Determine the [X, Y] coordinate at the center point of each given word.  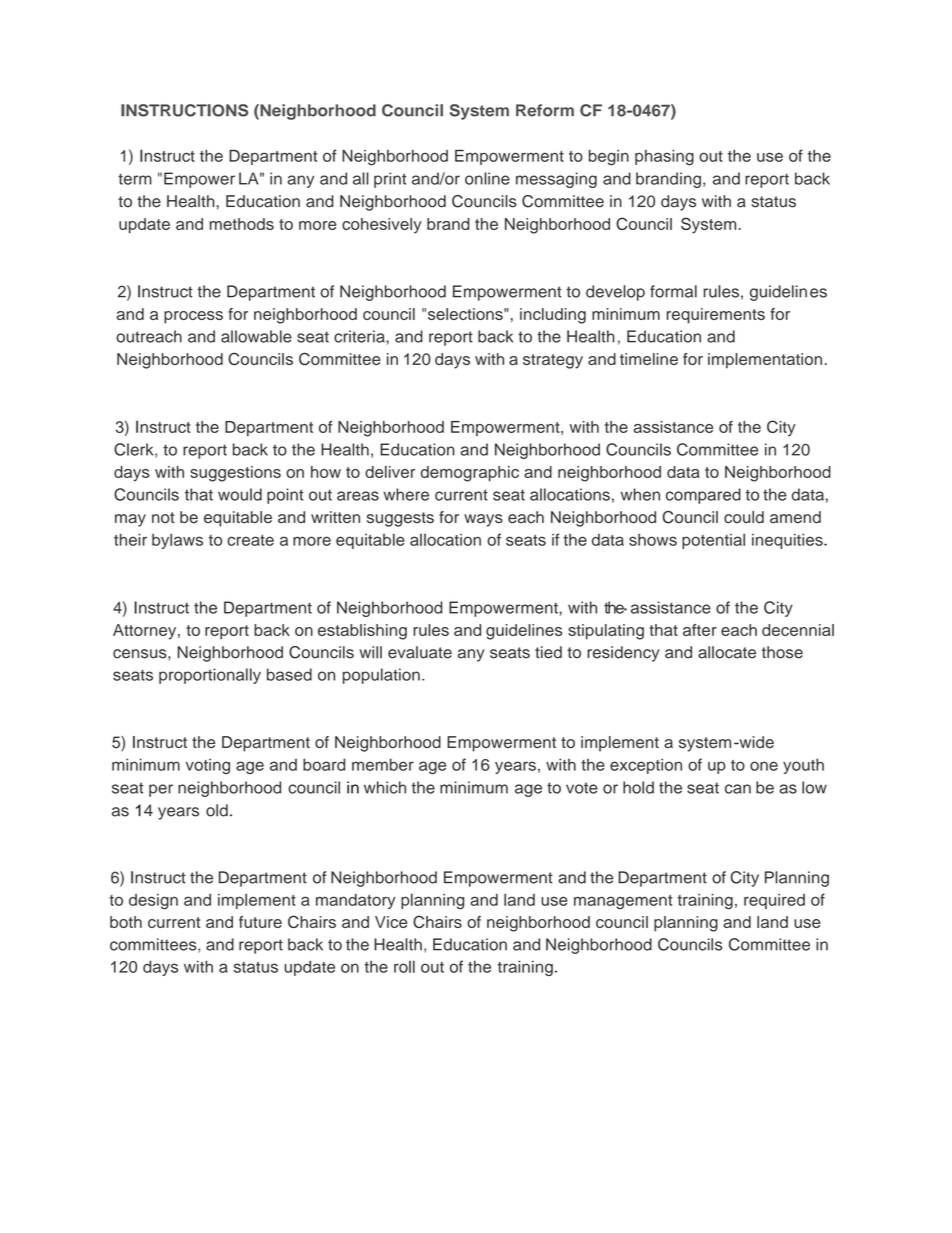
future [260, 922]
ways [483, 520]
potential [713, 541]
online [487, 178]
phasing [664, 158]
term [135, 179]
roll [404, 966]
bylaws [177, 541]
